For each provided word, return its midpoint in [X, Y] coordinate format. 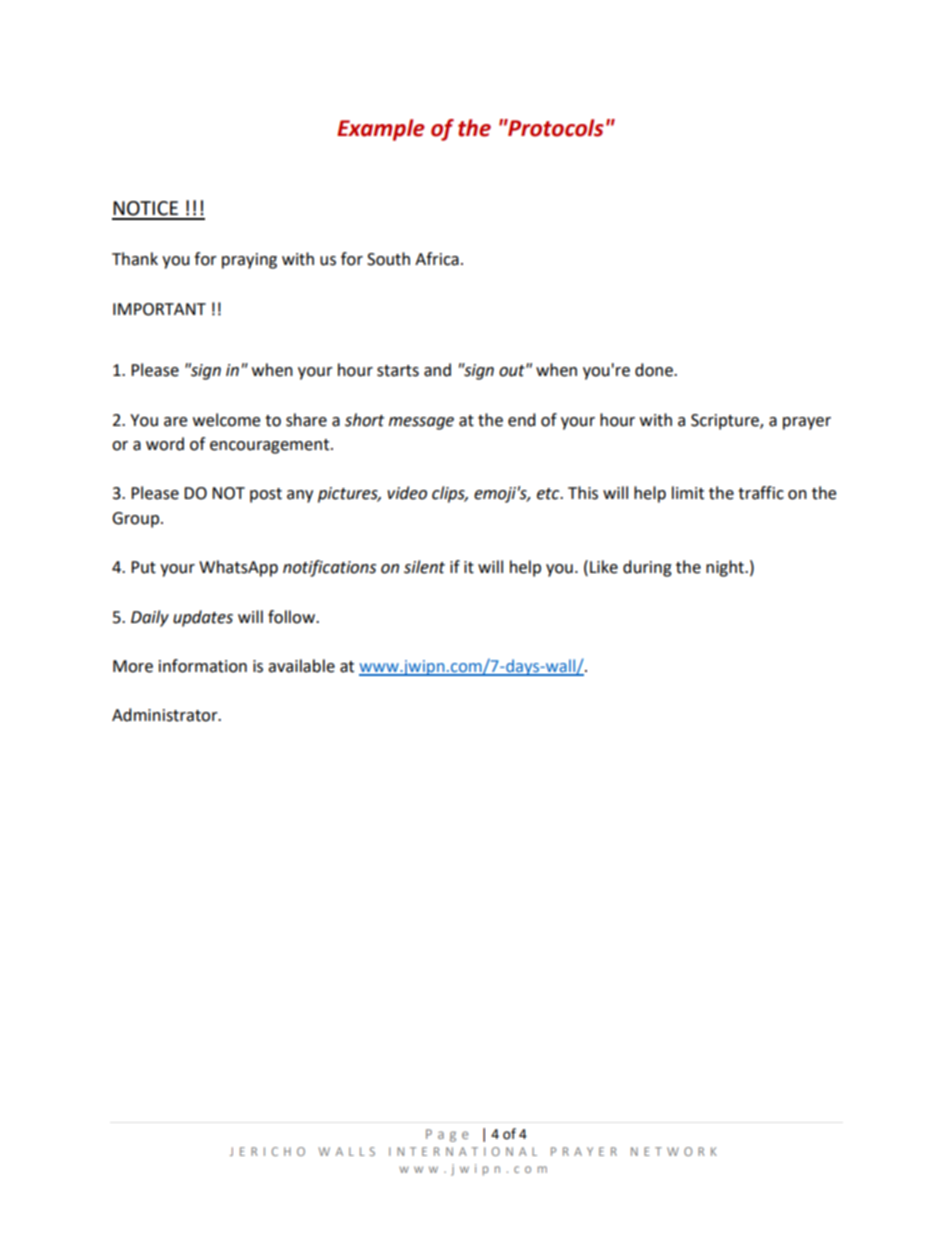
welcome [226, 420]
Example [381, 130]
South [388, 259]
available [301, 666]
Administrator [166, 715]
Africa [437, 259]
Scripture [726, 422]
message [421, 423]
